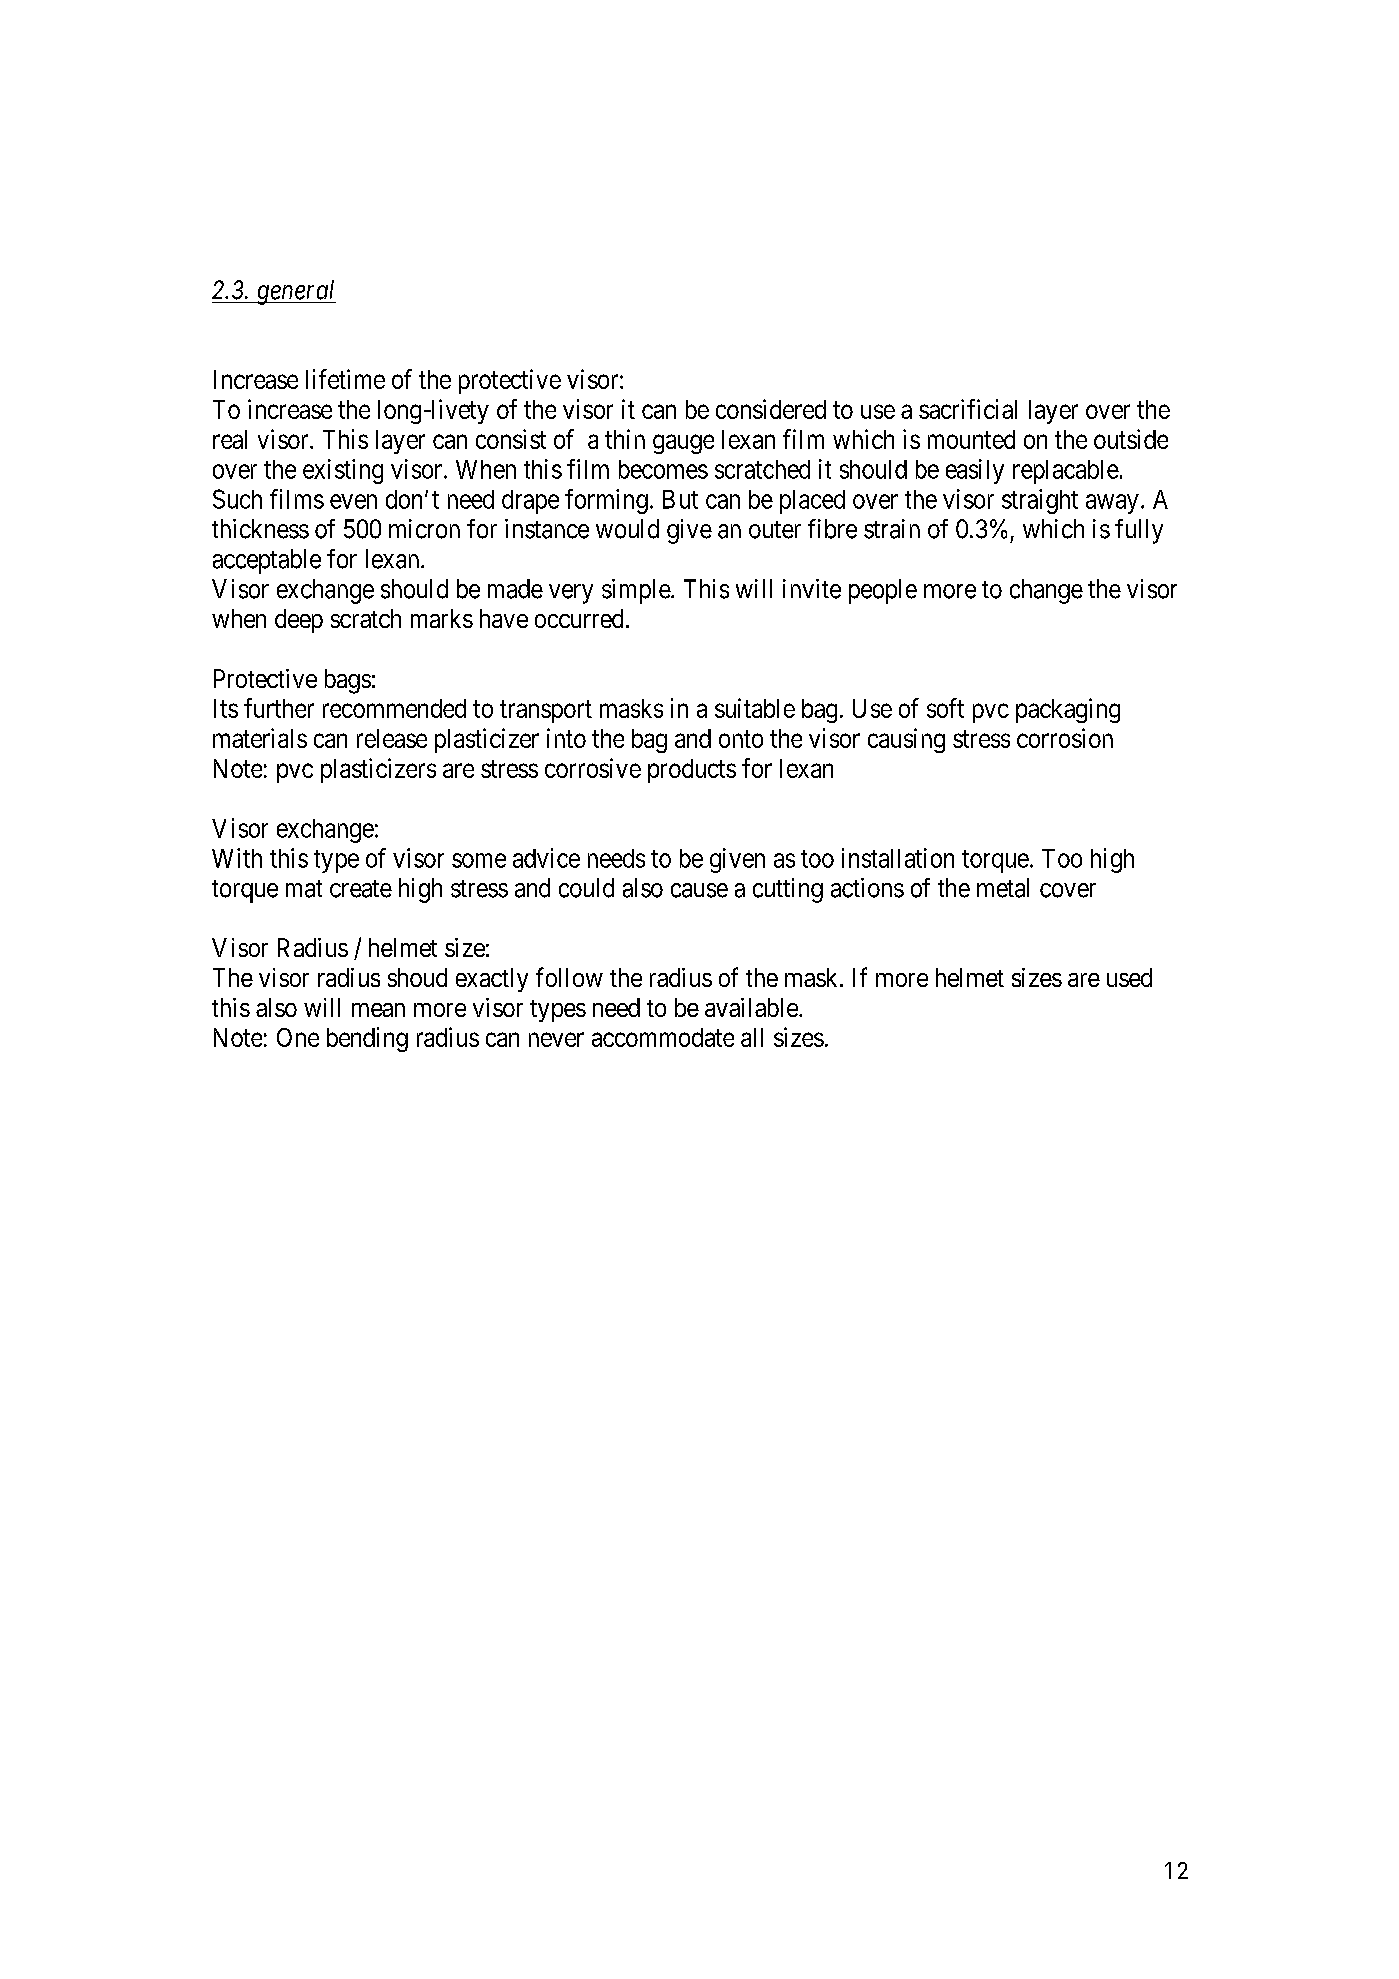 This image has width=1399, height=1979. I want to click on release, so click(392, 738).
